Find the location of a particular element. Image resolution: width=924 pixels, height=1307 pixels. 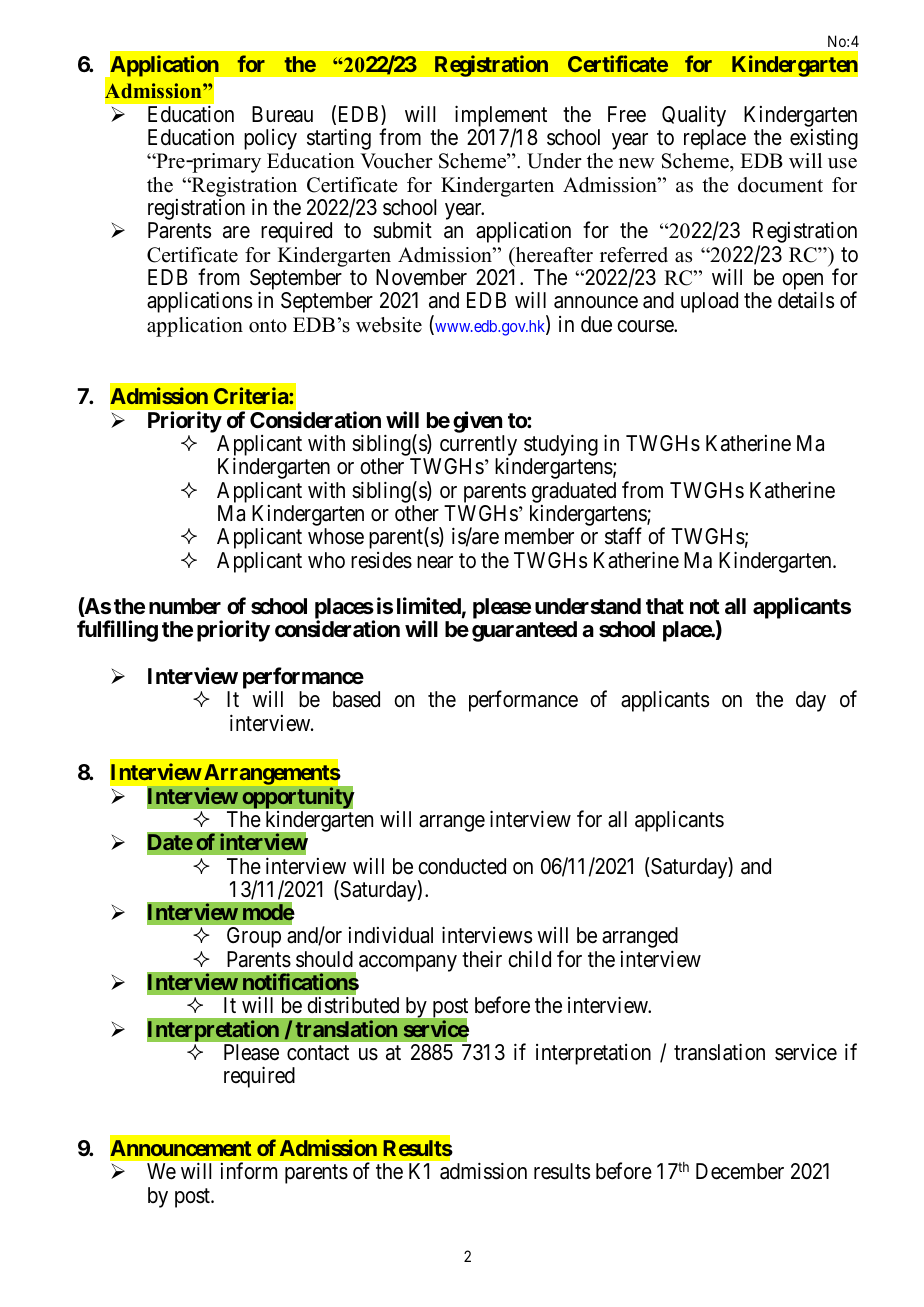

document is located at coordinates (780, 185).
